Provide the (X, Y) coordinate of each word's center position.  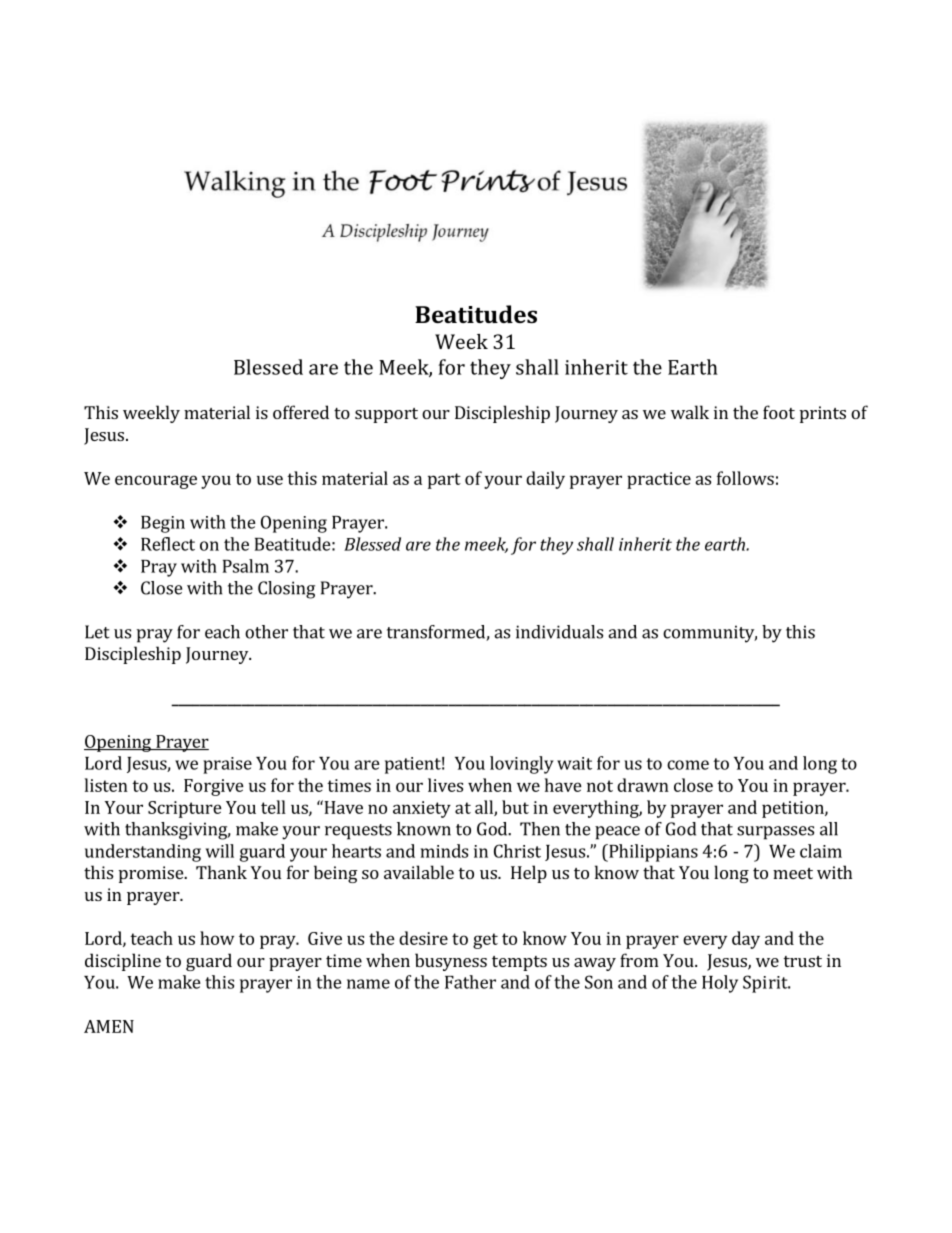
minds (444, 851)
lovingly (522, 765)
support (386, 415)
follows (745, 478)
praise (227, 765)
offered (301, 412)
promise (152, 874)
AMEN (109, 1026)
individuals (559, 632)
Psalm (246, 566)
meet (793, 873)
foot (779, 412)
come (688, 765)
